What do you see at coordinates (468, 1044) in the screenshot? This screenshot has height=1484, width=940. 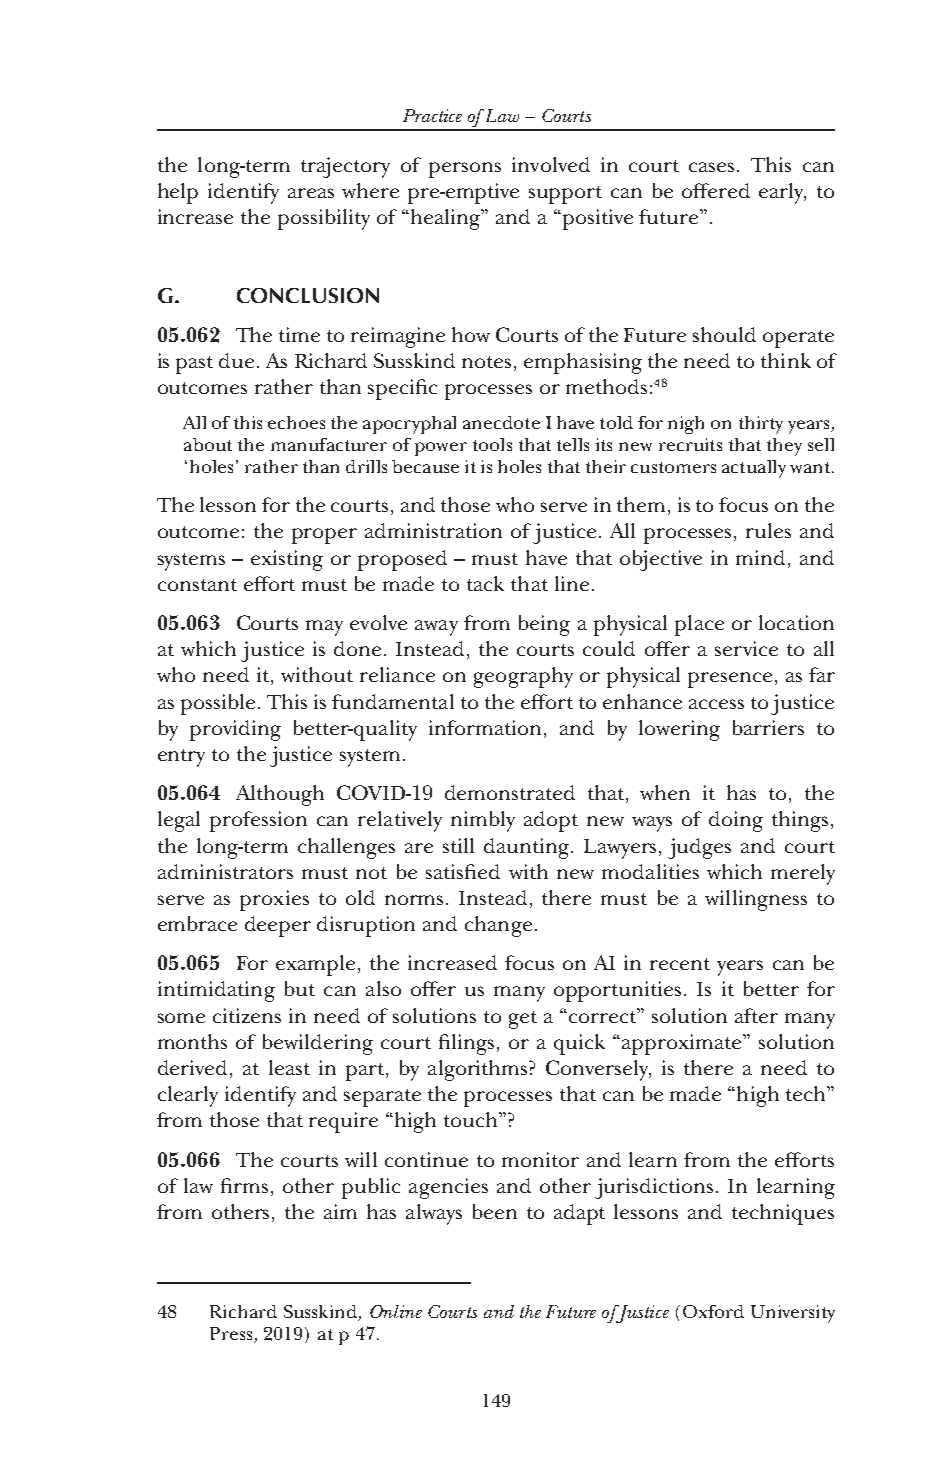 I see `filings` at bounding box center [468, 1044].
